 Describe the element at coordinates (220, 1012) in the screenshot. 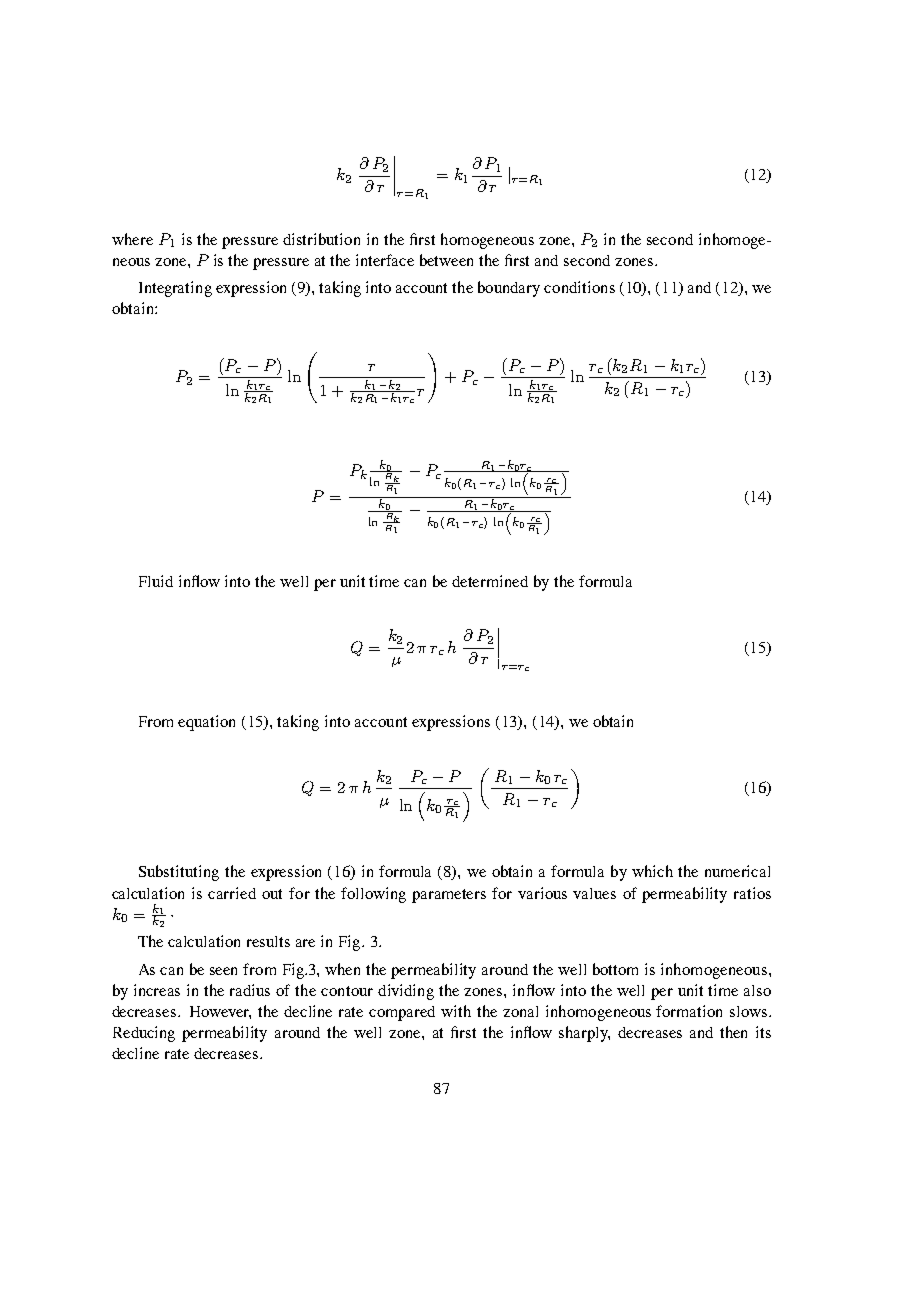

I see `However` at that location.
